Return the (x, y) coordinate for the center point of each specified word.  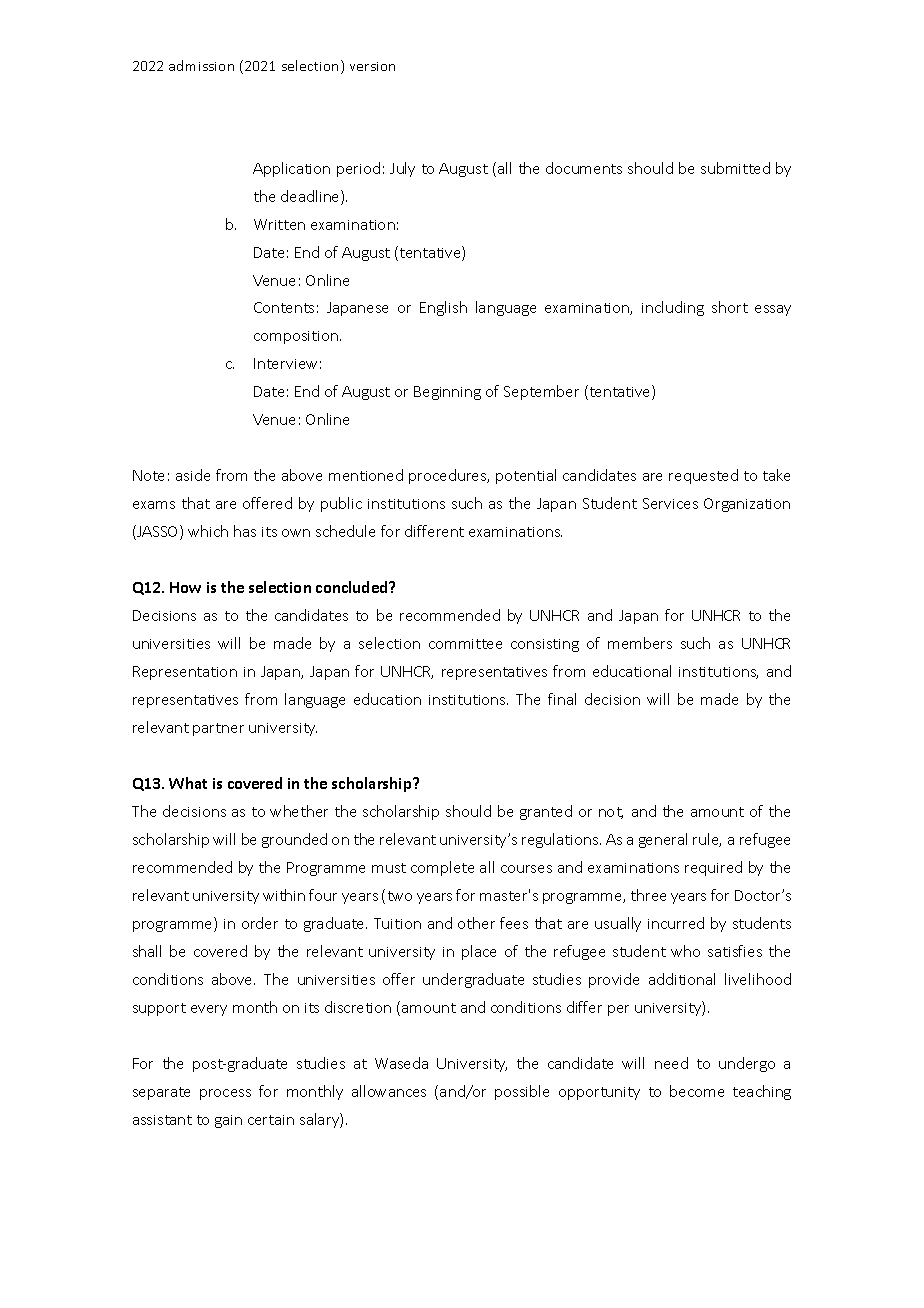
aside (193, 475)
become (697, 1091)
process (225, 1094)
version (372, 66)
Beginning (447, 393)
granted (546, 812)
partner (218, 729)
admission (201, 65)
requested (703, 476)
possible (522, 1092)
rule (707, 840)
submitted (735, 168)
